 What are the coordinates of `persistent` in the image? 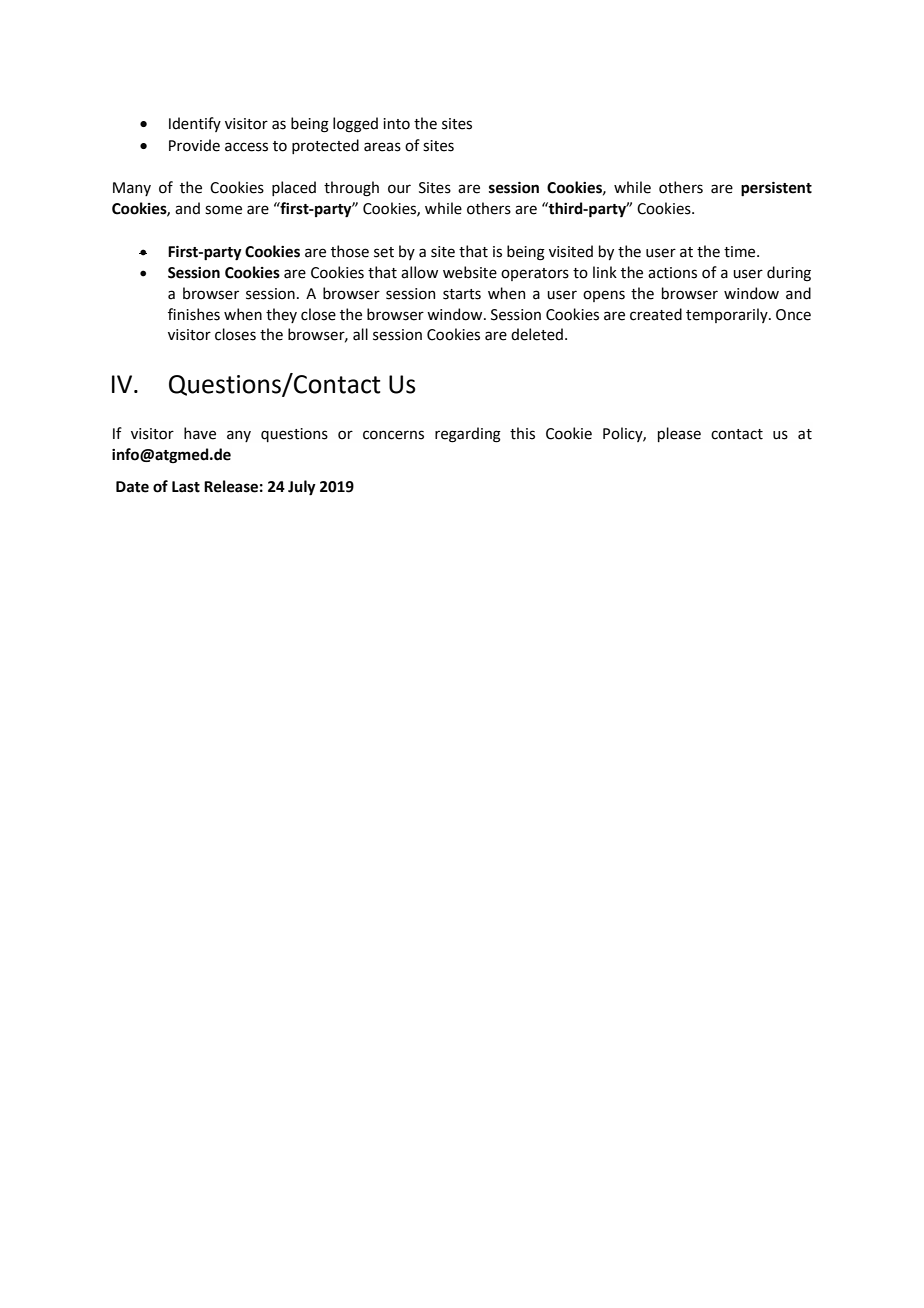 It's located at (776, 189).
